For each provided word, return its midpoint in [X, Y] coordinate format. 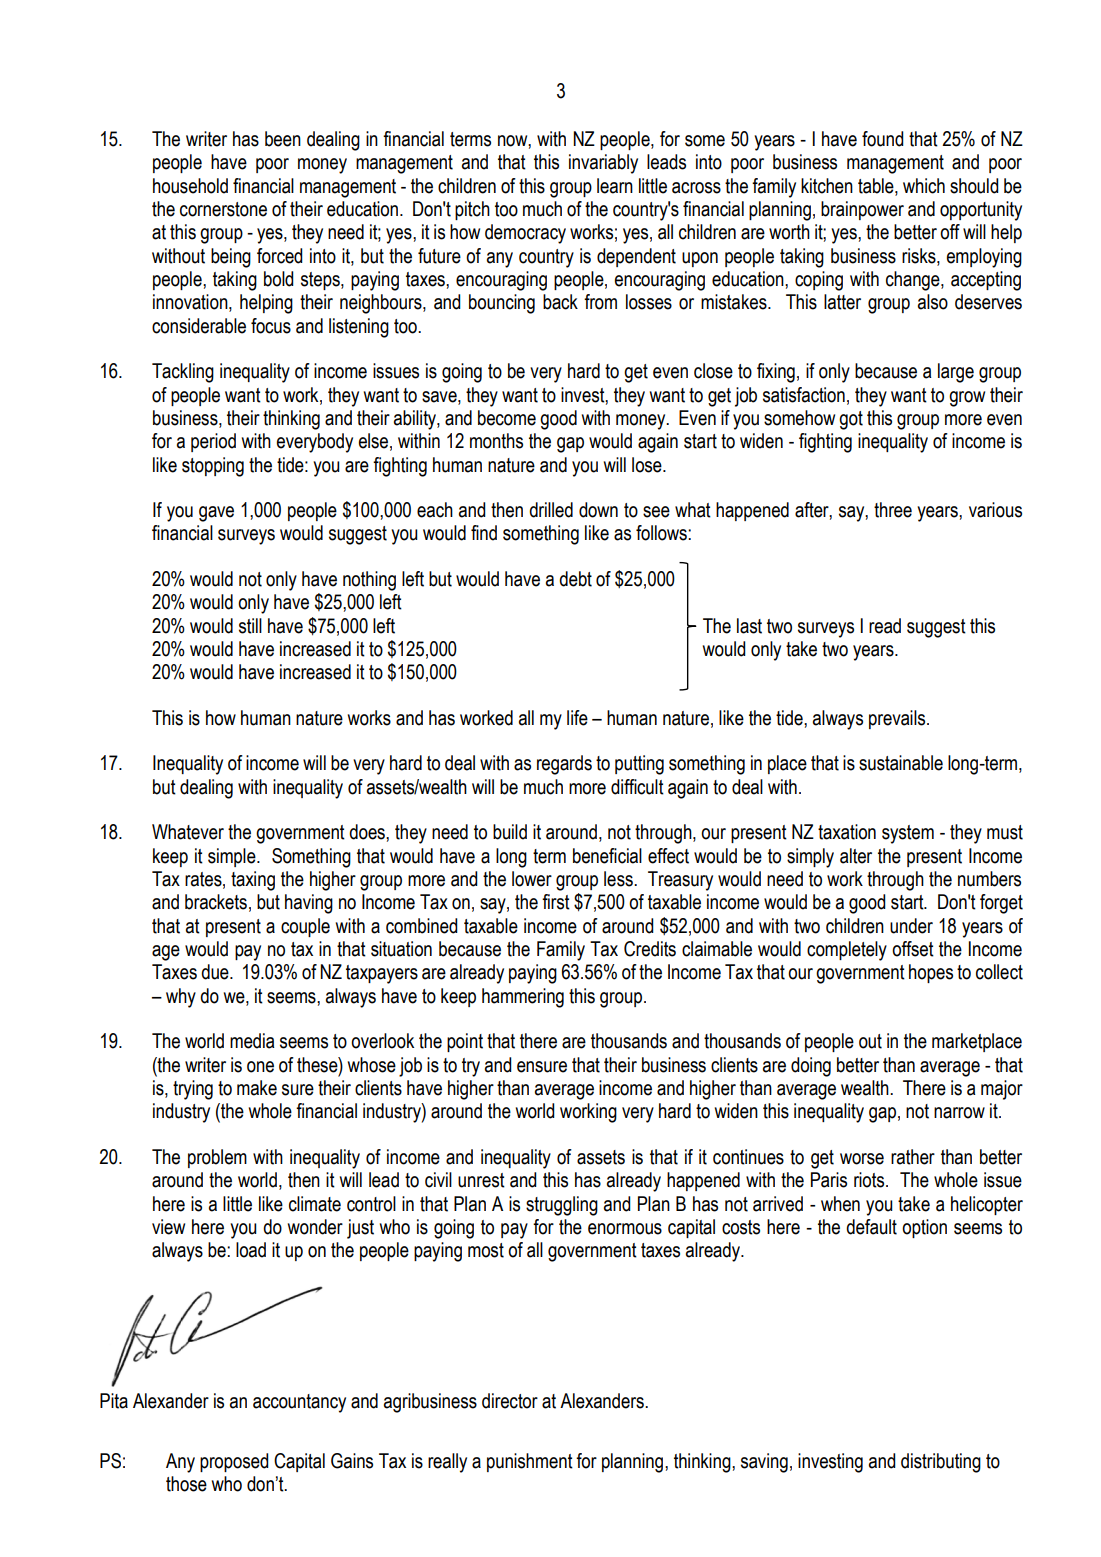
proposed [234, 1462]
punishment [530, 1462]
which [924, 186]
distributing [941, 1463]
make [257, 1088]
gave [216, 514]
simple [233, 857]
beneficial [607, 856]
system [908, 834]
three [893, 510]
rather [913, 1157]
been [283, 139]
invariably [603, 164]
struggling [562, 1206]
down [598, 510]
